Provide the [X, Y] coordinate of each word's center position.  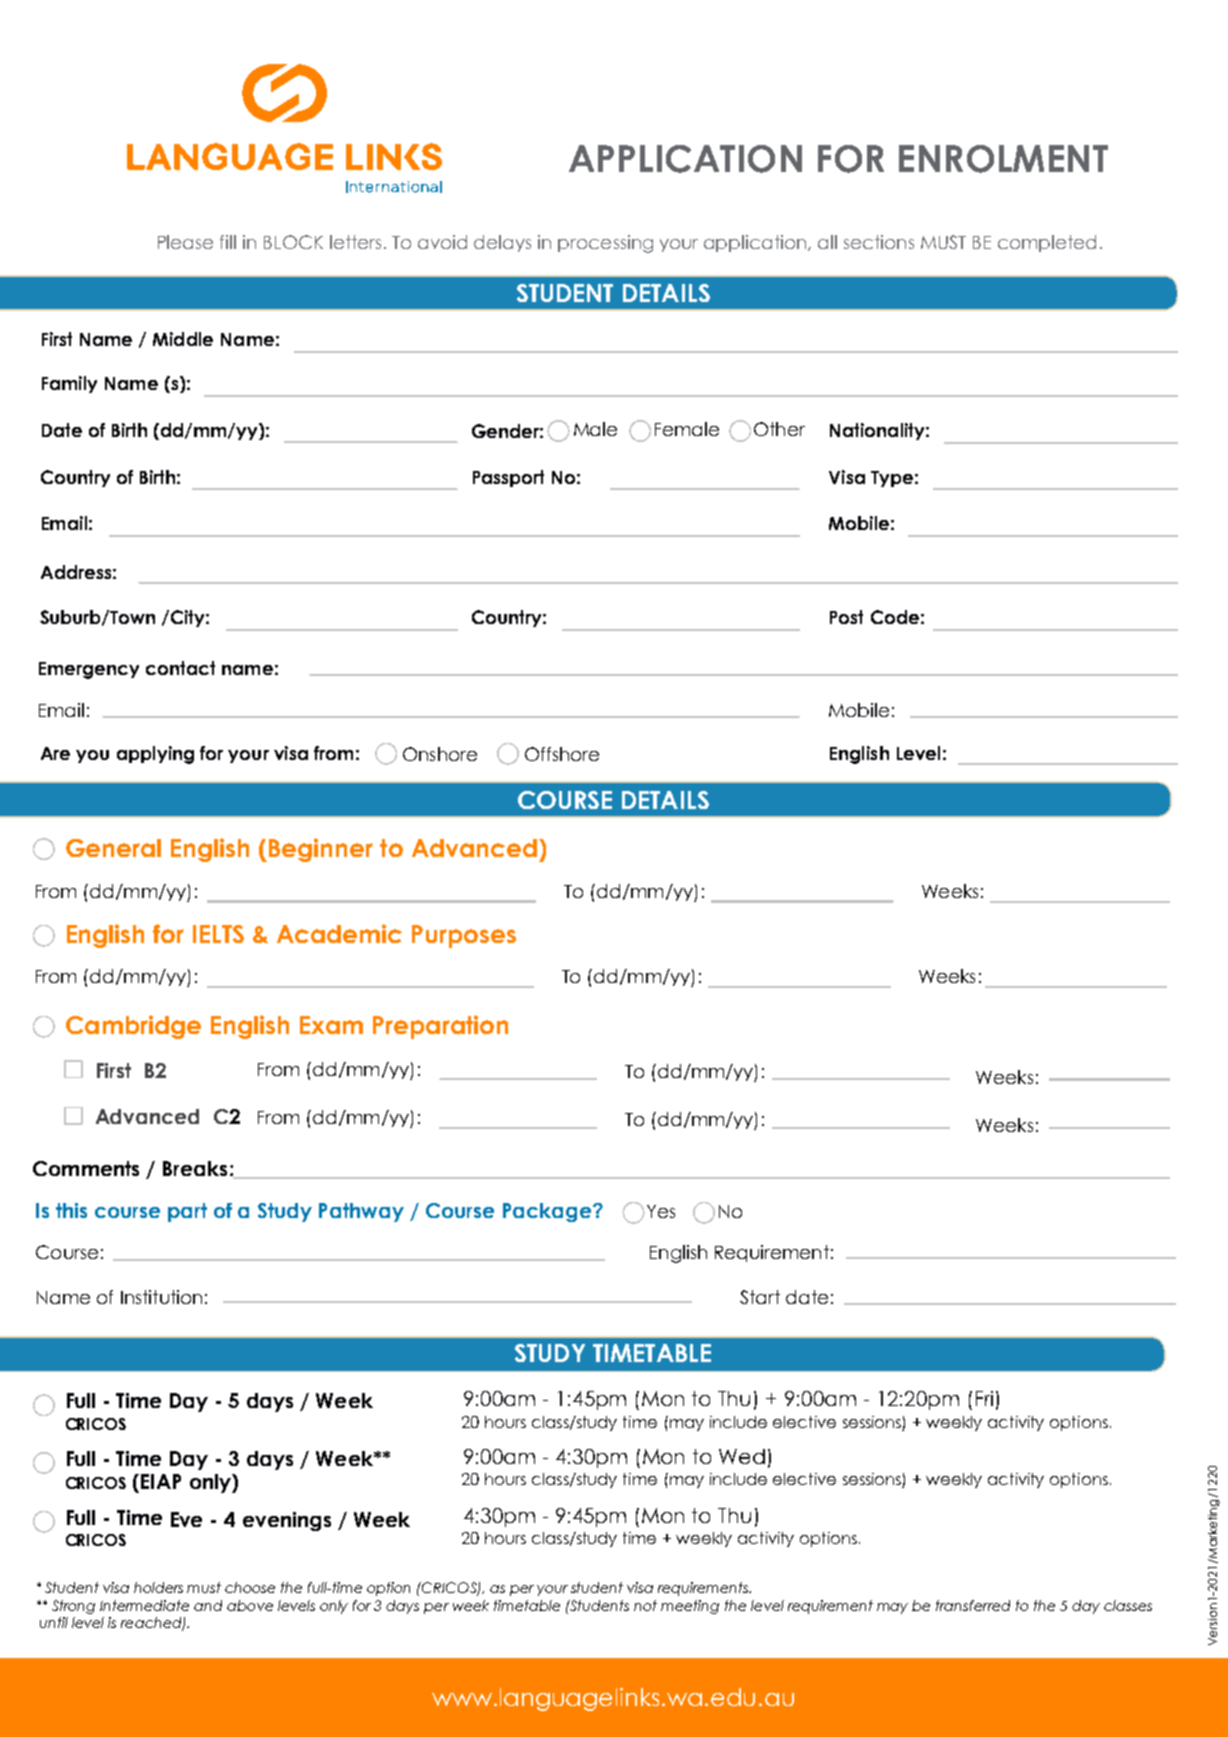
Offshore [562, 754]
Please [185, 242]
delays [502, 243]
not [645, 1605]
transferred [973, 1605]
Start [760, 1297]
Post [846, 617]
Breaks [195, 1168]
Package [548, 1212]
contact [180, 668]
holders [158, 1587]
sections [879, 242]
